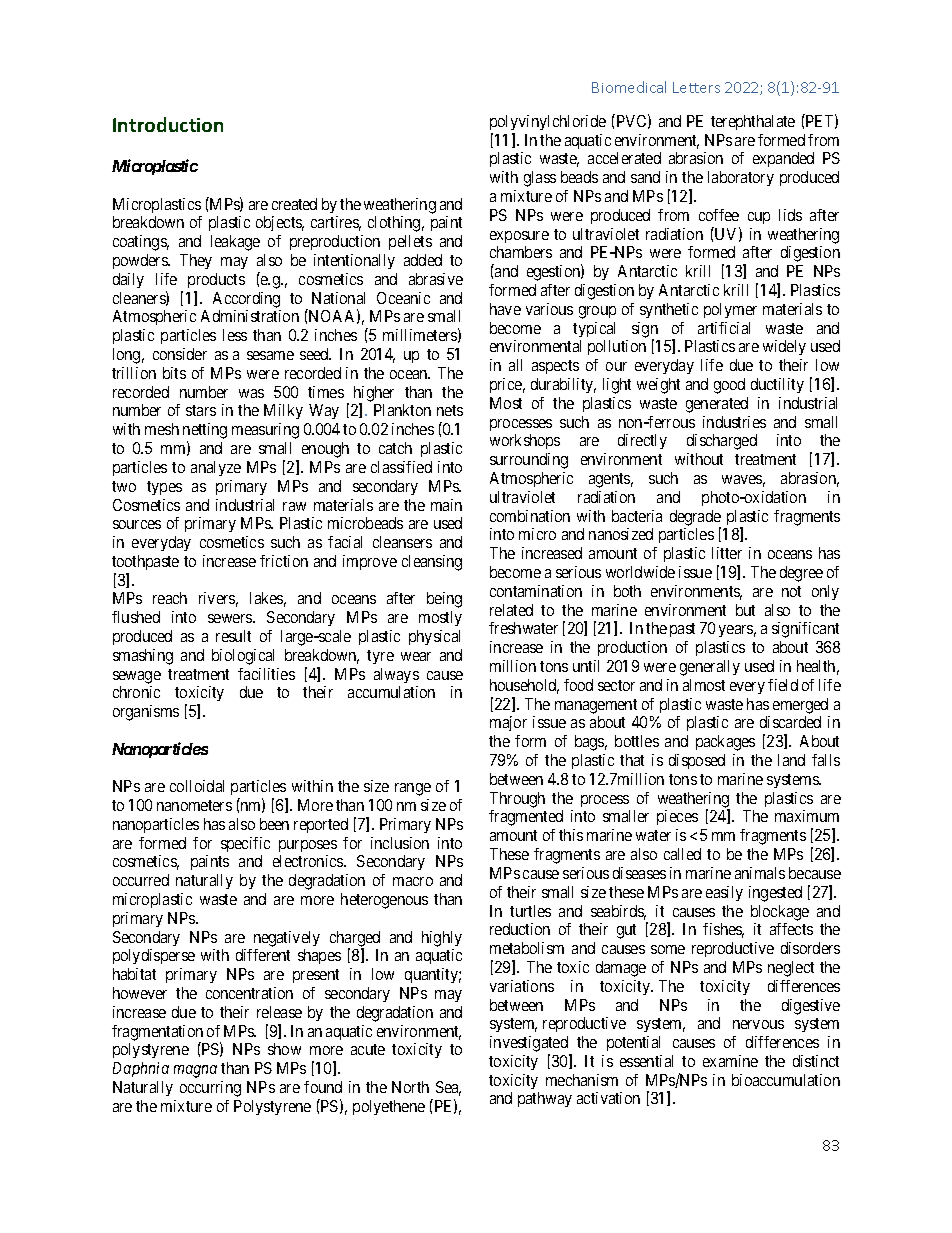 Image resolution: width=952 pixels, height=1233 pixels. I want to click on glass, so click(540, 179).
